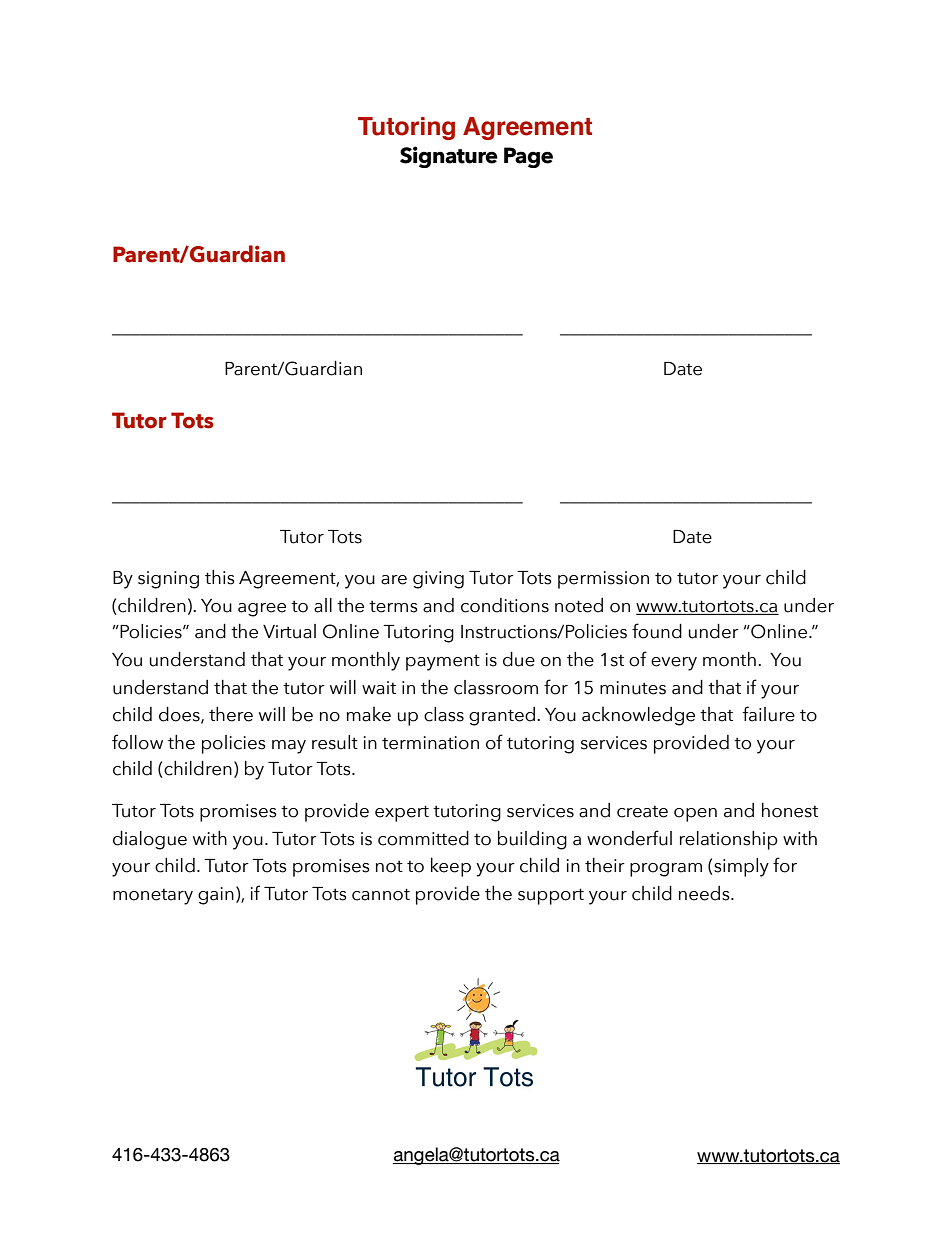 This page has height=1233, width=952. What do you see at coordinates (741, 867) in the page?
I see `simply` at bounding box center [741, 867].
